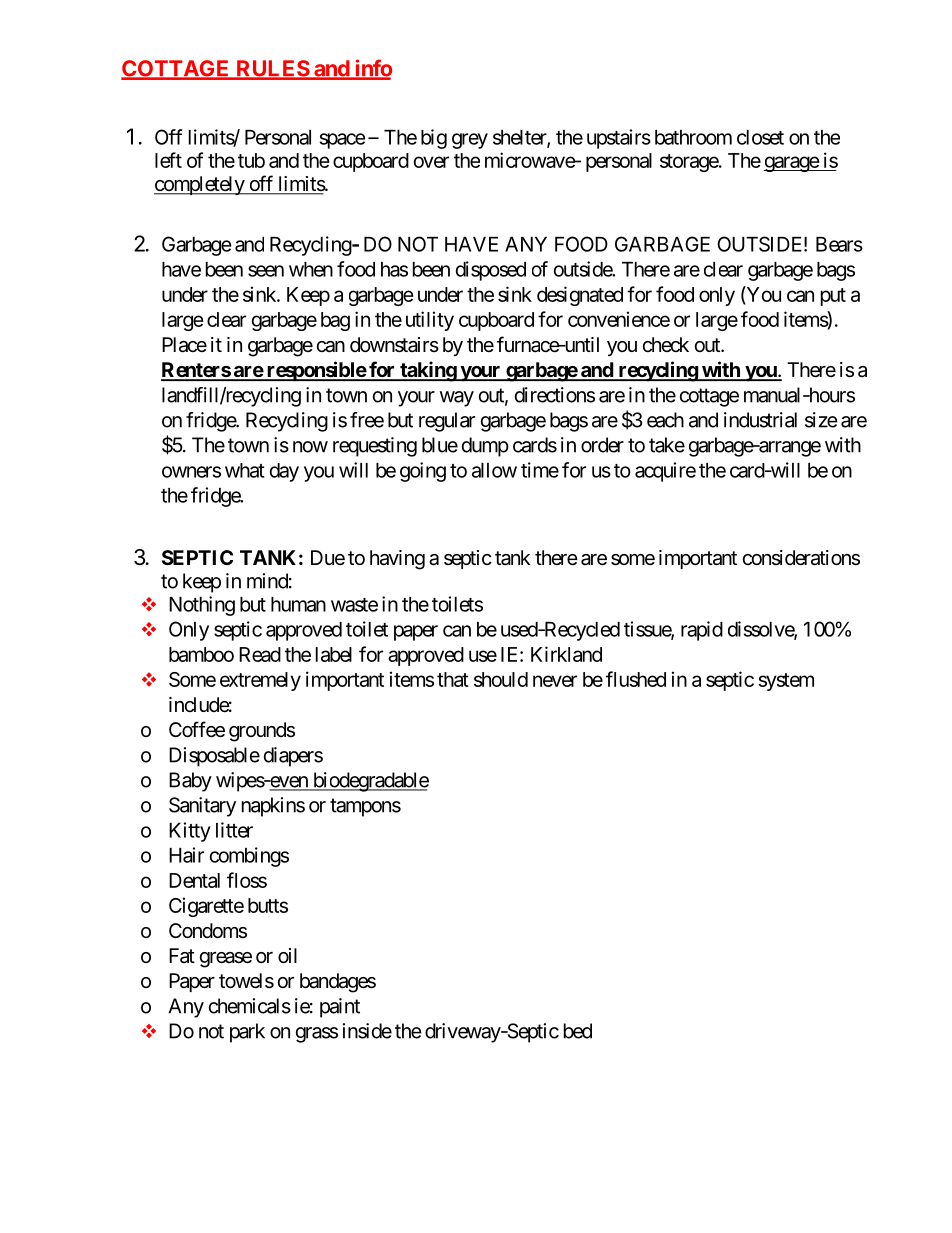 Image resolution: width=952 pixels, height=1233 pixels. What do you see at coordinates (786, 682) in the page?
I see `system` at bounding box center [786, 682].
